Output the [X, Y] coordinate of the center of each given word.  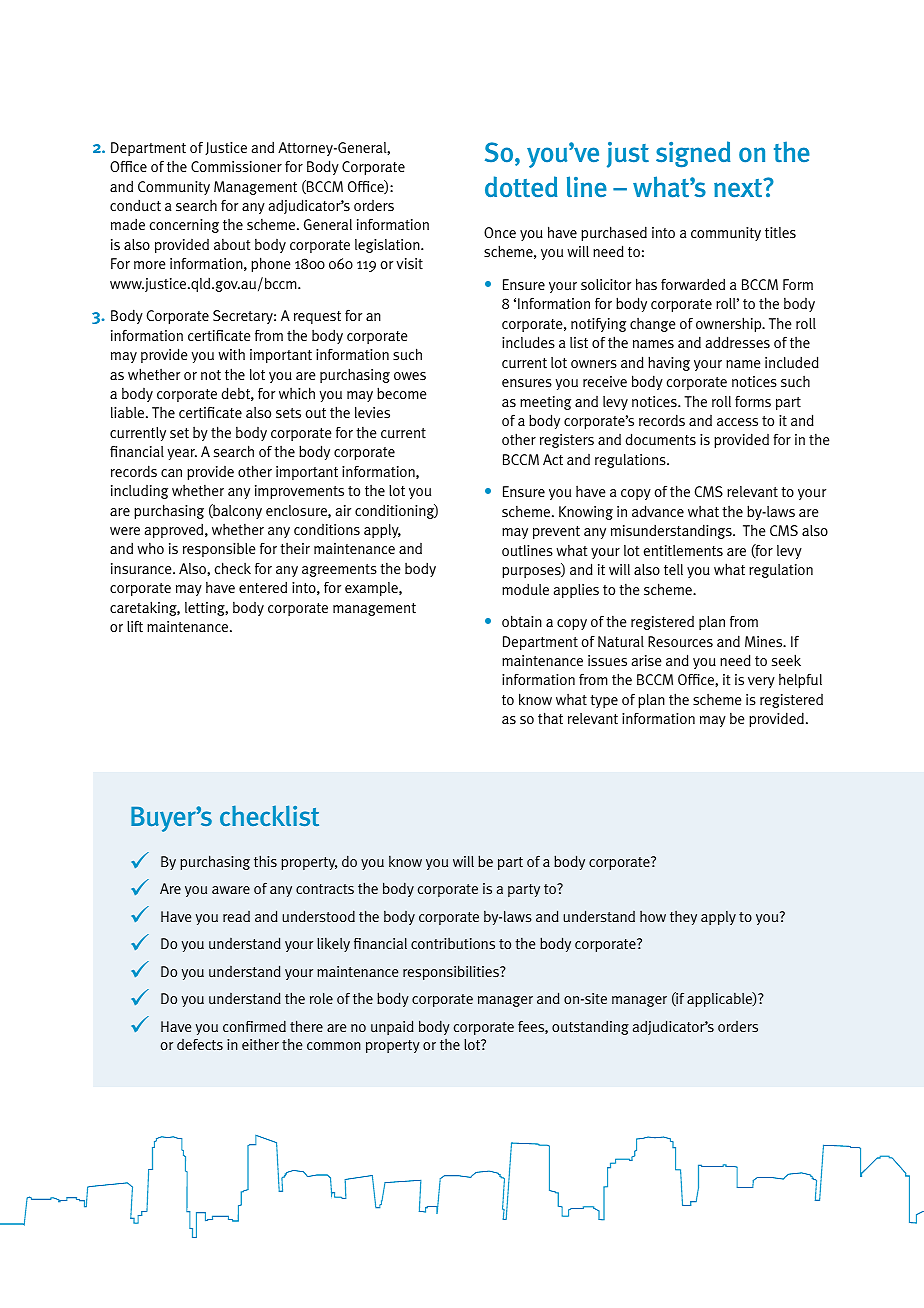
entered [263, 587]
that [550, 718]
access [737, 422]
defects [200, 1044]
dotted [521, 186]
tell [673, 569]
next [739, 187]
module [525, 590]
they [683, 918]
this [265, 861]
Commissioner [236, 167]
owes [410, 376]
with [231, 354]
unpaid [392, 1027]
